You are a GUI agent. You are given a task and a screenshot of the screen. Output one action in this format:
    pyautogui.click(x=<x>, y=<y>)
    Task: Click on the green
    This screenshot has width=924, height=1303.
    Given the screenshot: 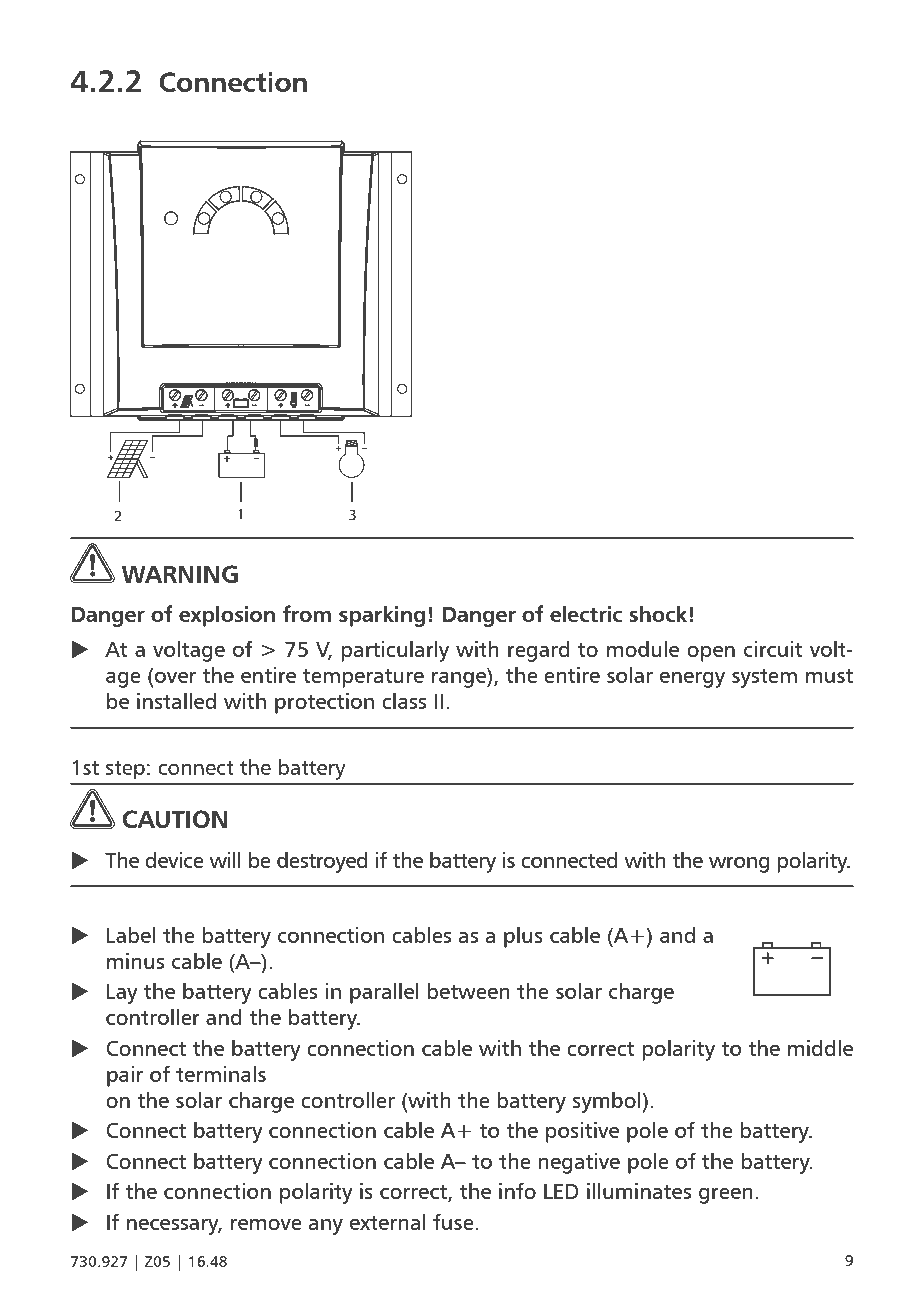 What is the action you would take?
    pyautogui.click(x=726, y=1196)
